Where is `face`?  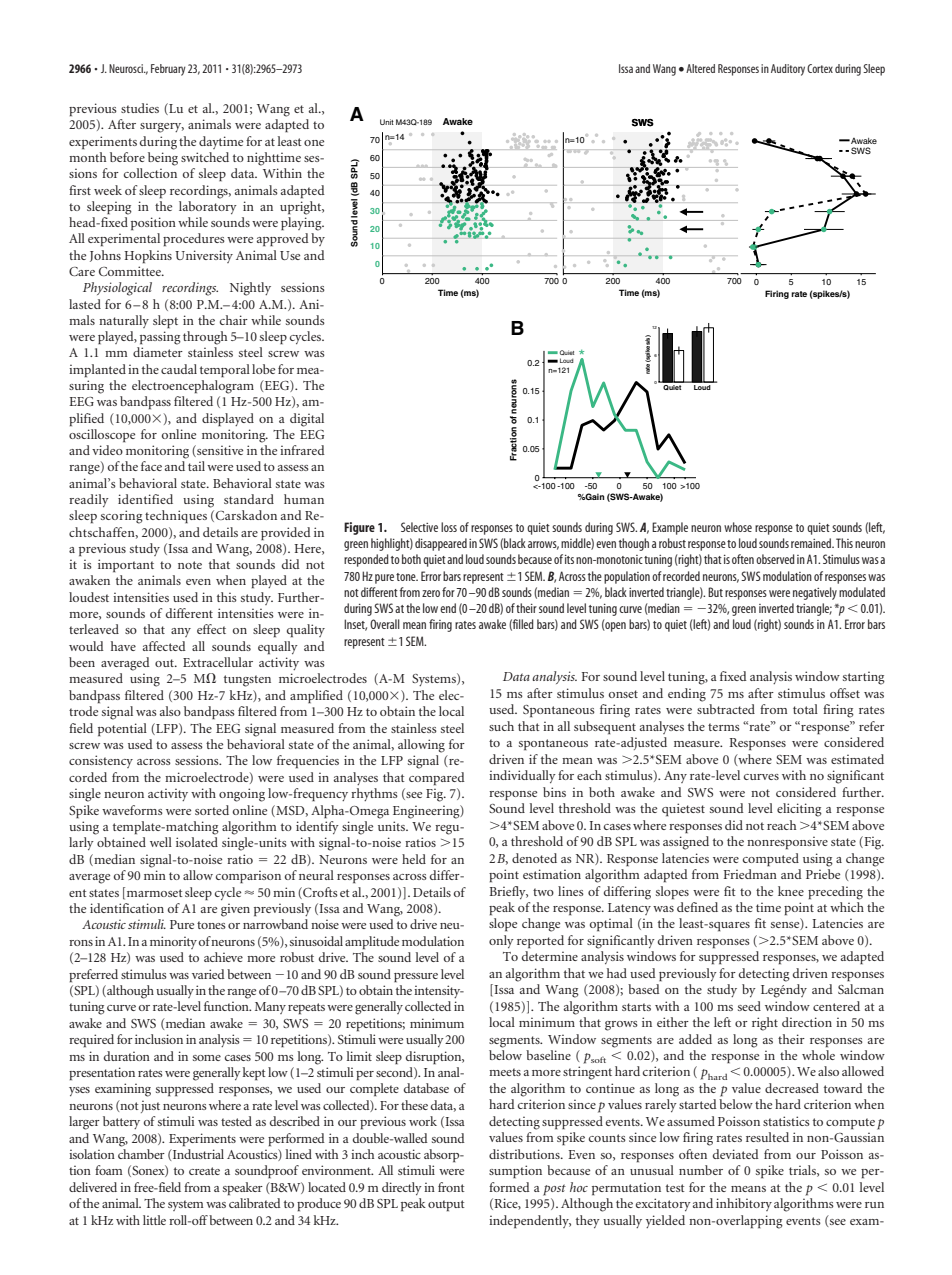
face is located at coordinates (151, 466).
